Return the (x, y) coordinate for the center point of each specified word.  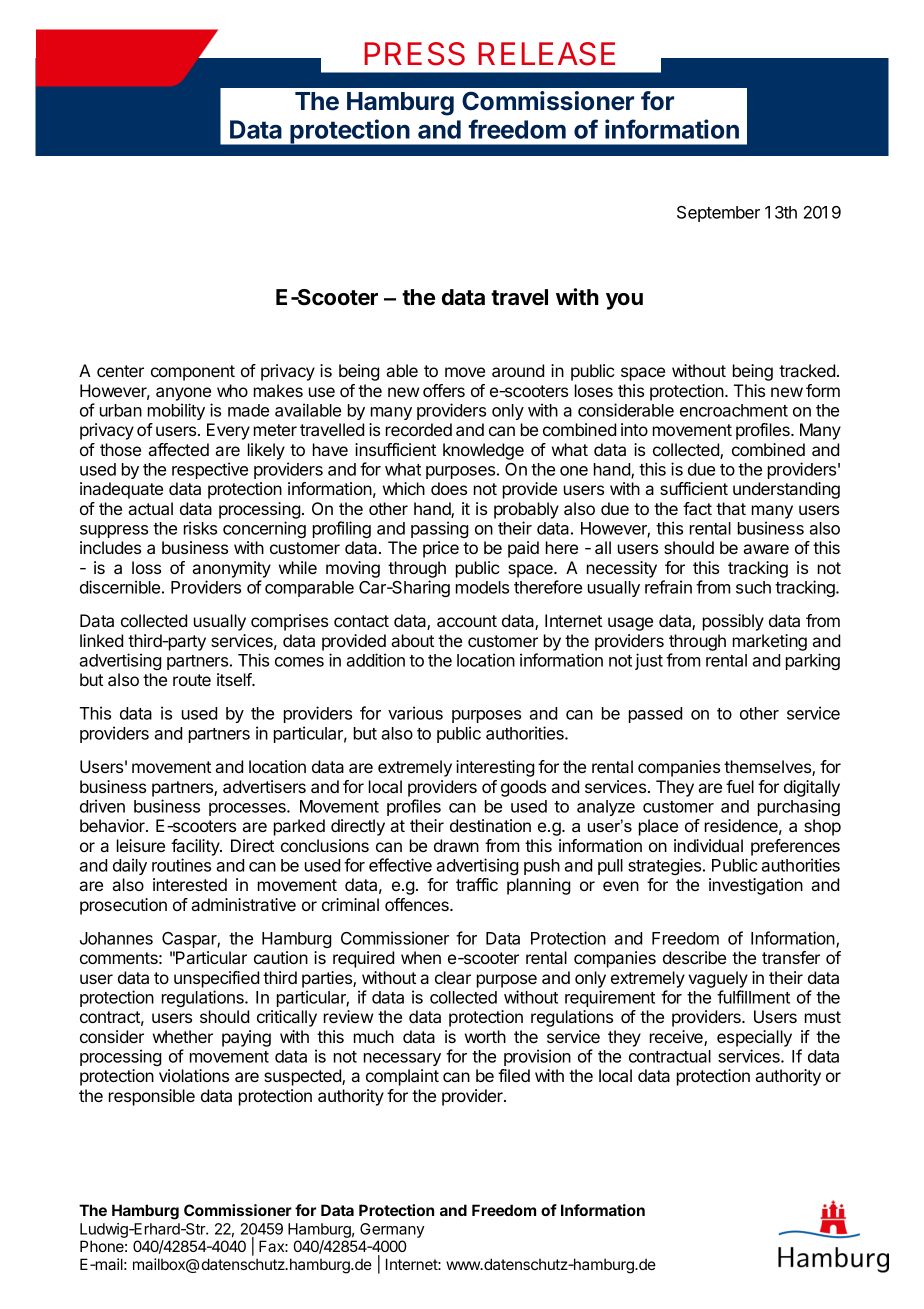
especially (754, 1038)
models (482, 587)
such (753, 587)
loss (146, 567)
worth (485, 1036)
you (624, 301)
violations (194, 1075)
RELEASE (547, 54)
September (718, 214)
